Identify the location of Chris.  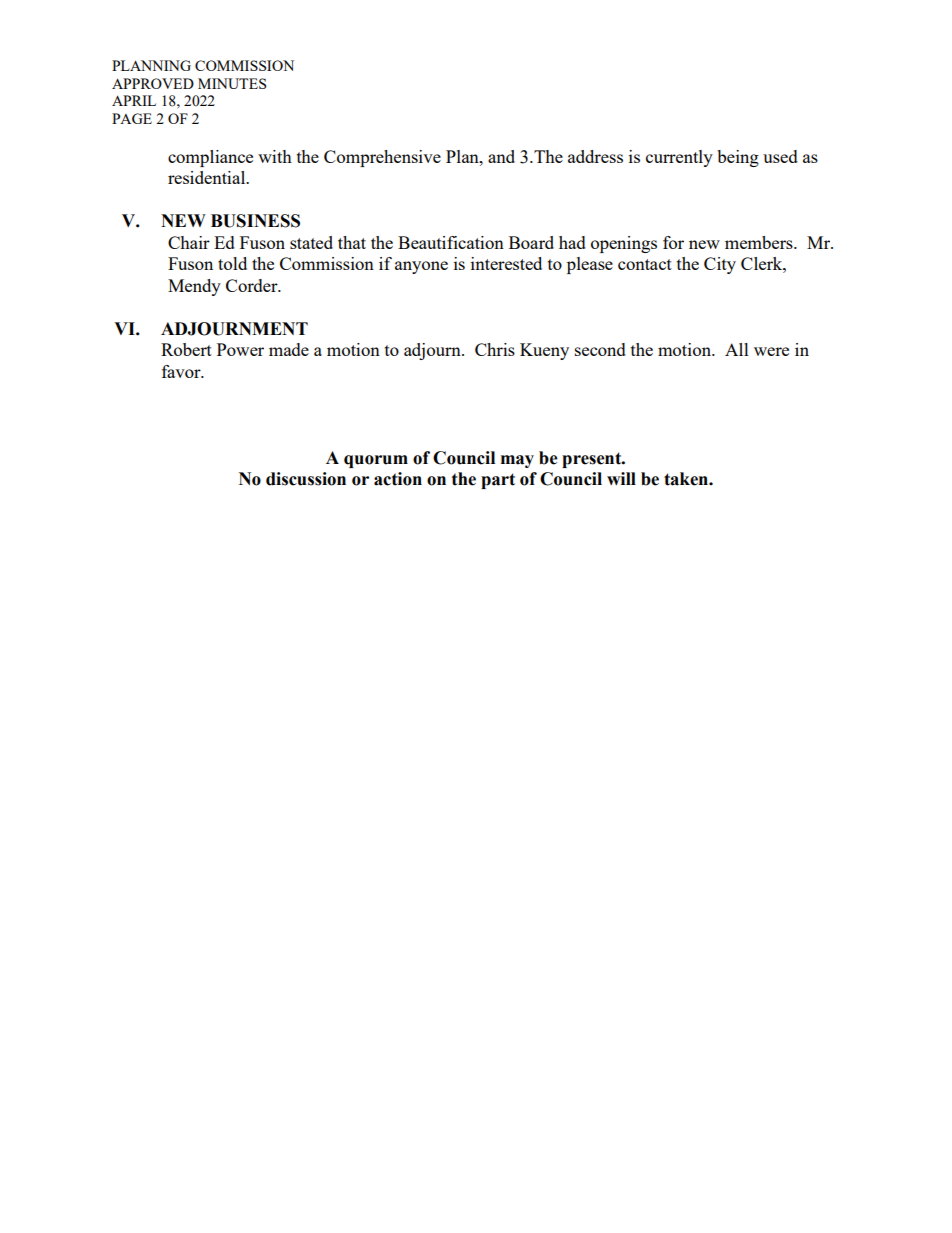
(495, 349).
